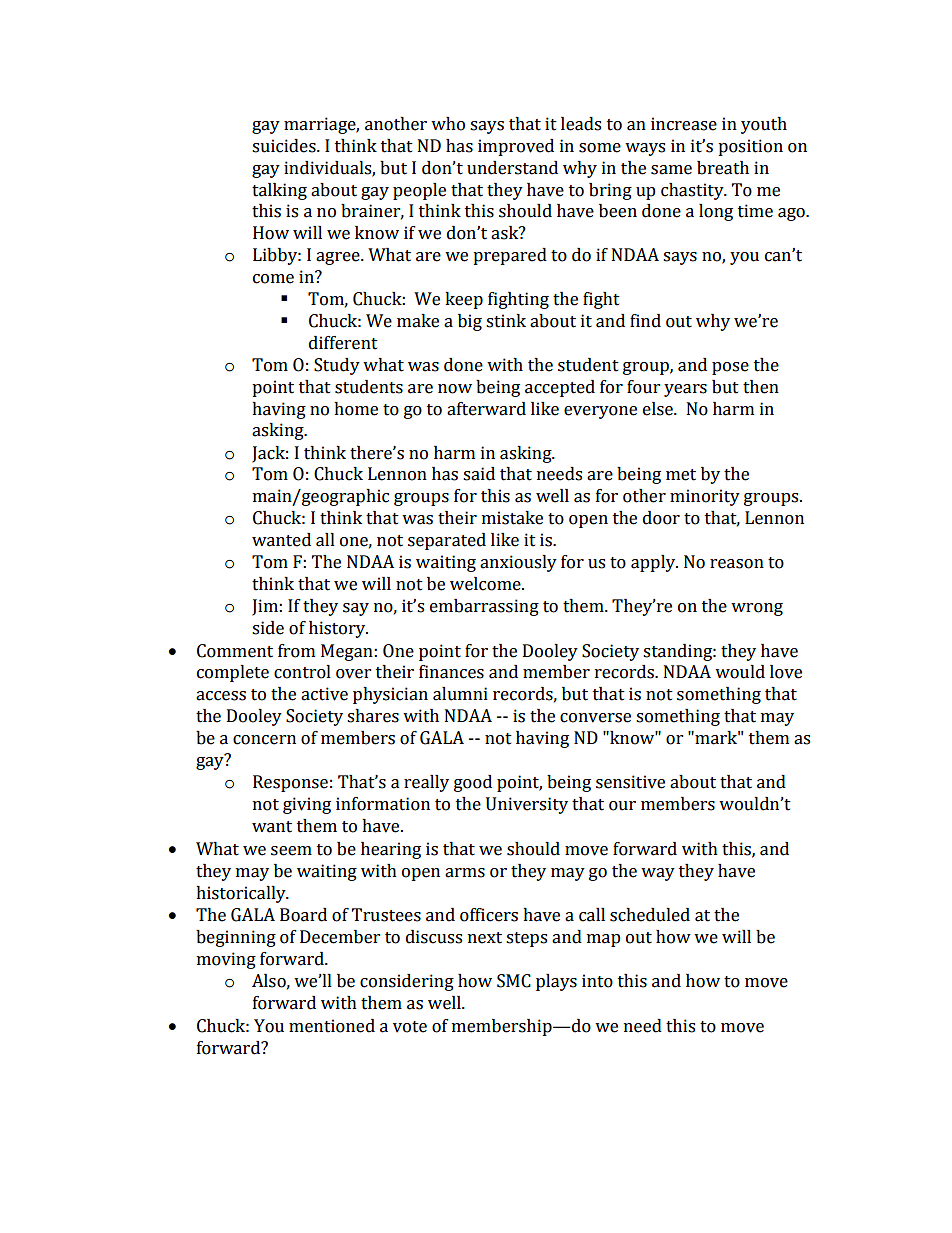 The image size is (952, 1233). What do you see at coordinates (264, 740) in the page?
I see `concern` at bounding box center [264, 740].
